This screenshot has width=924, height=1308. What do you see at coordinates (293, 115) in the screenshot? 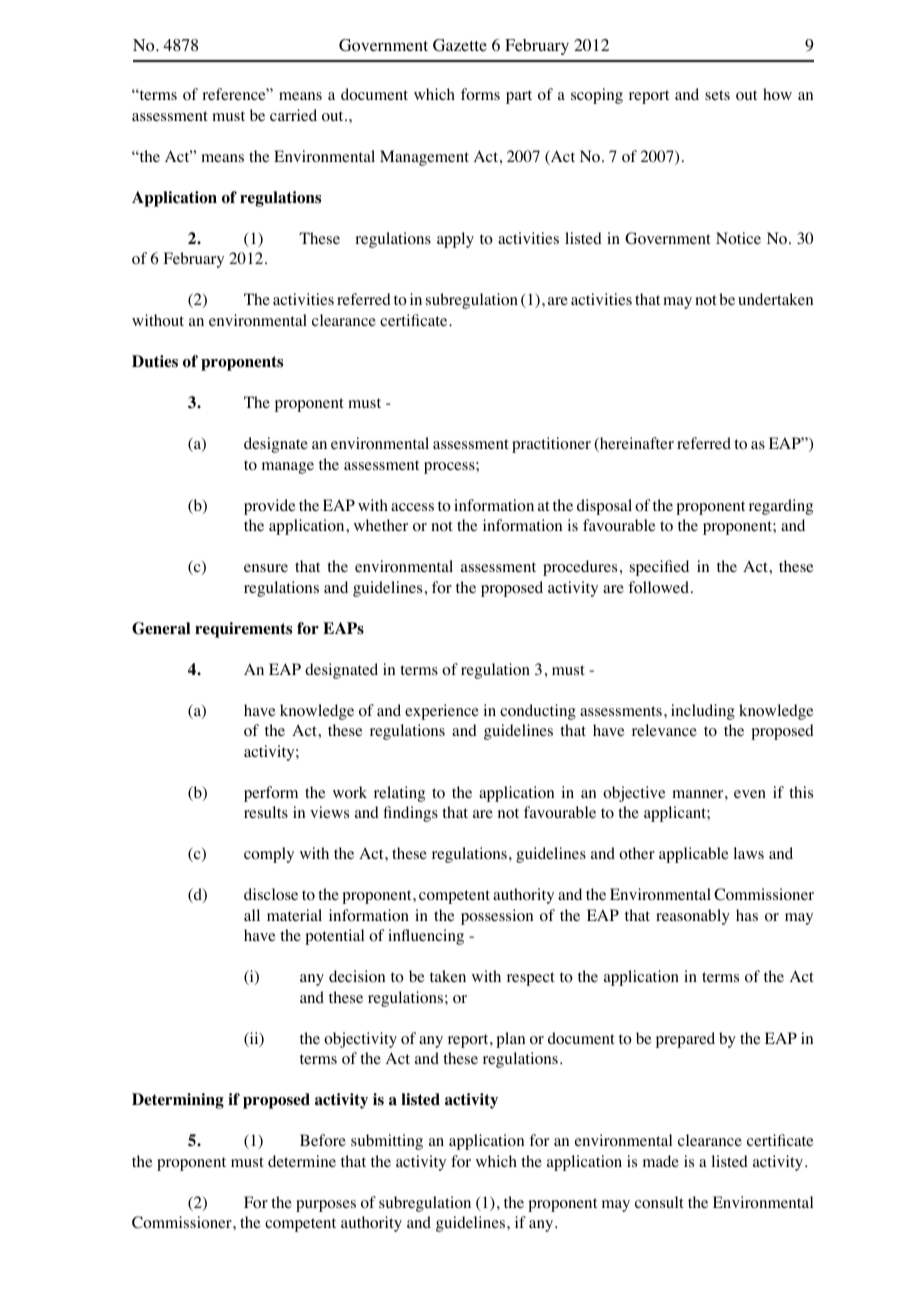
I see `carried` at bounding box center [293, 115].
